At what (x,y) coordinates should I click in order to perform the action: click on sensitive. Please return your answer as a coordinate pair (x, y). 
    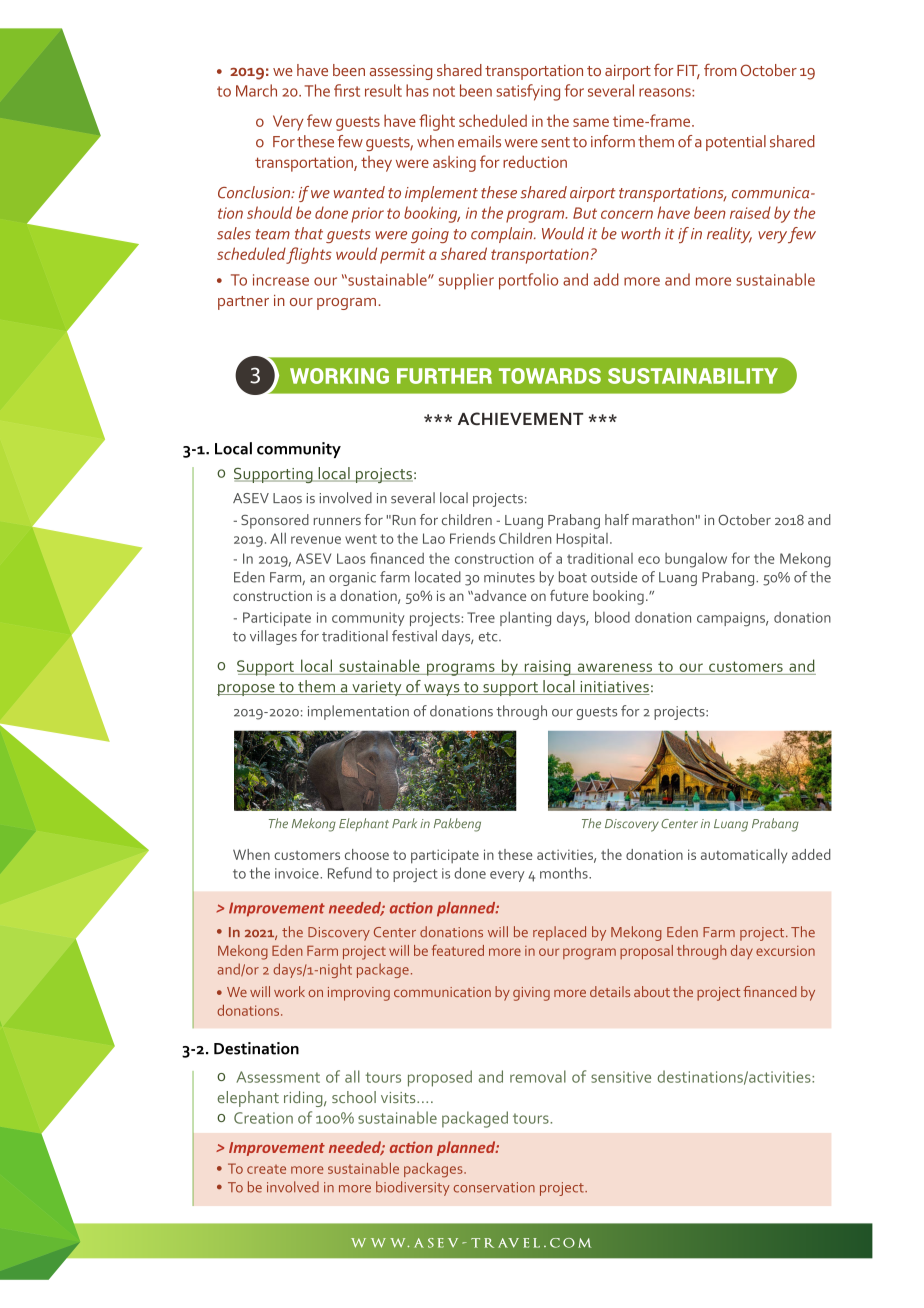
    Looking at the image, I should click on (621, 1077).
